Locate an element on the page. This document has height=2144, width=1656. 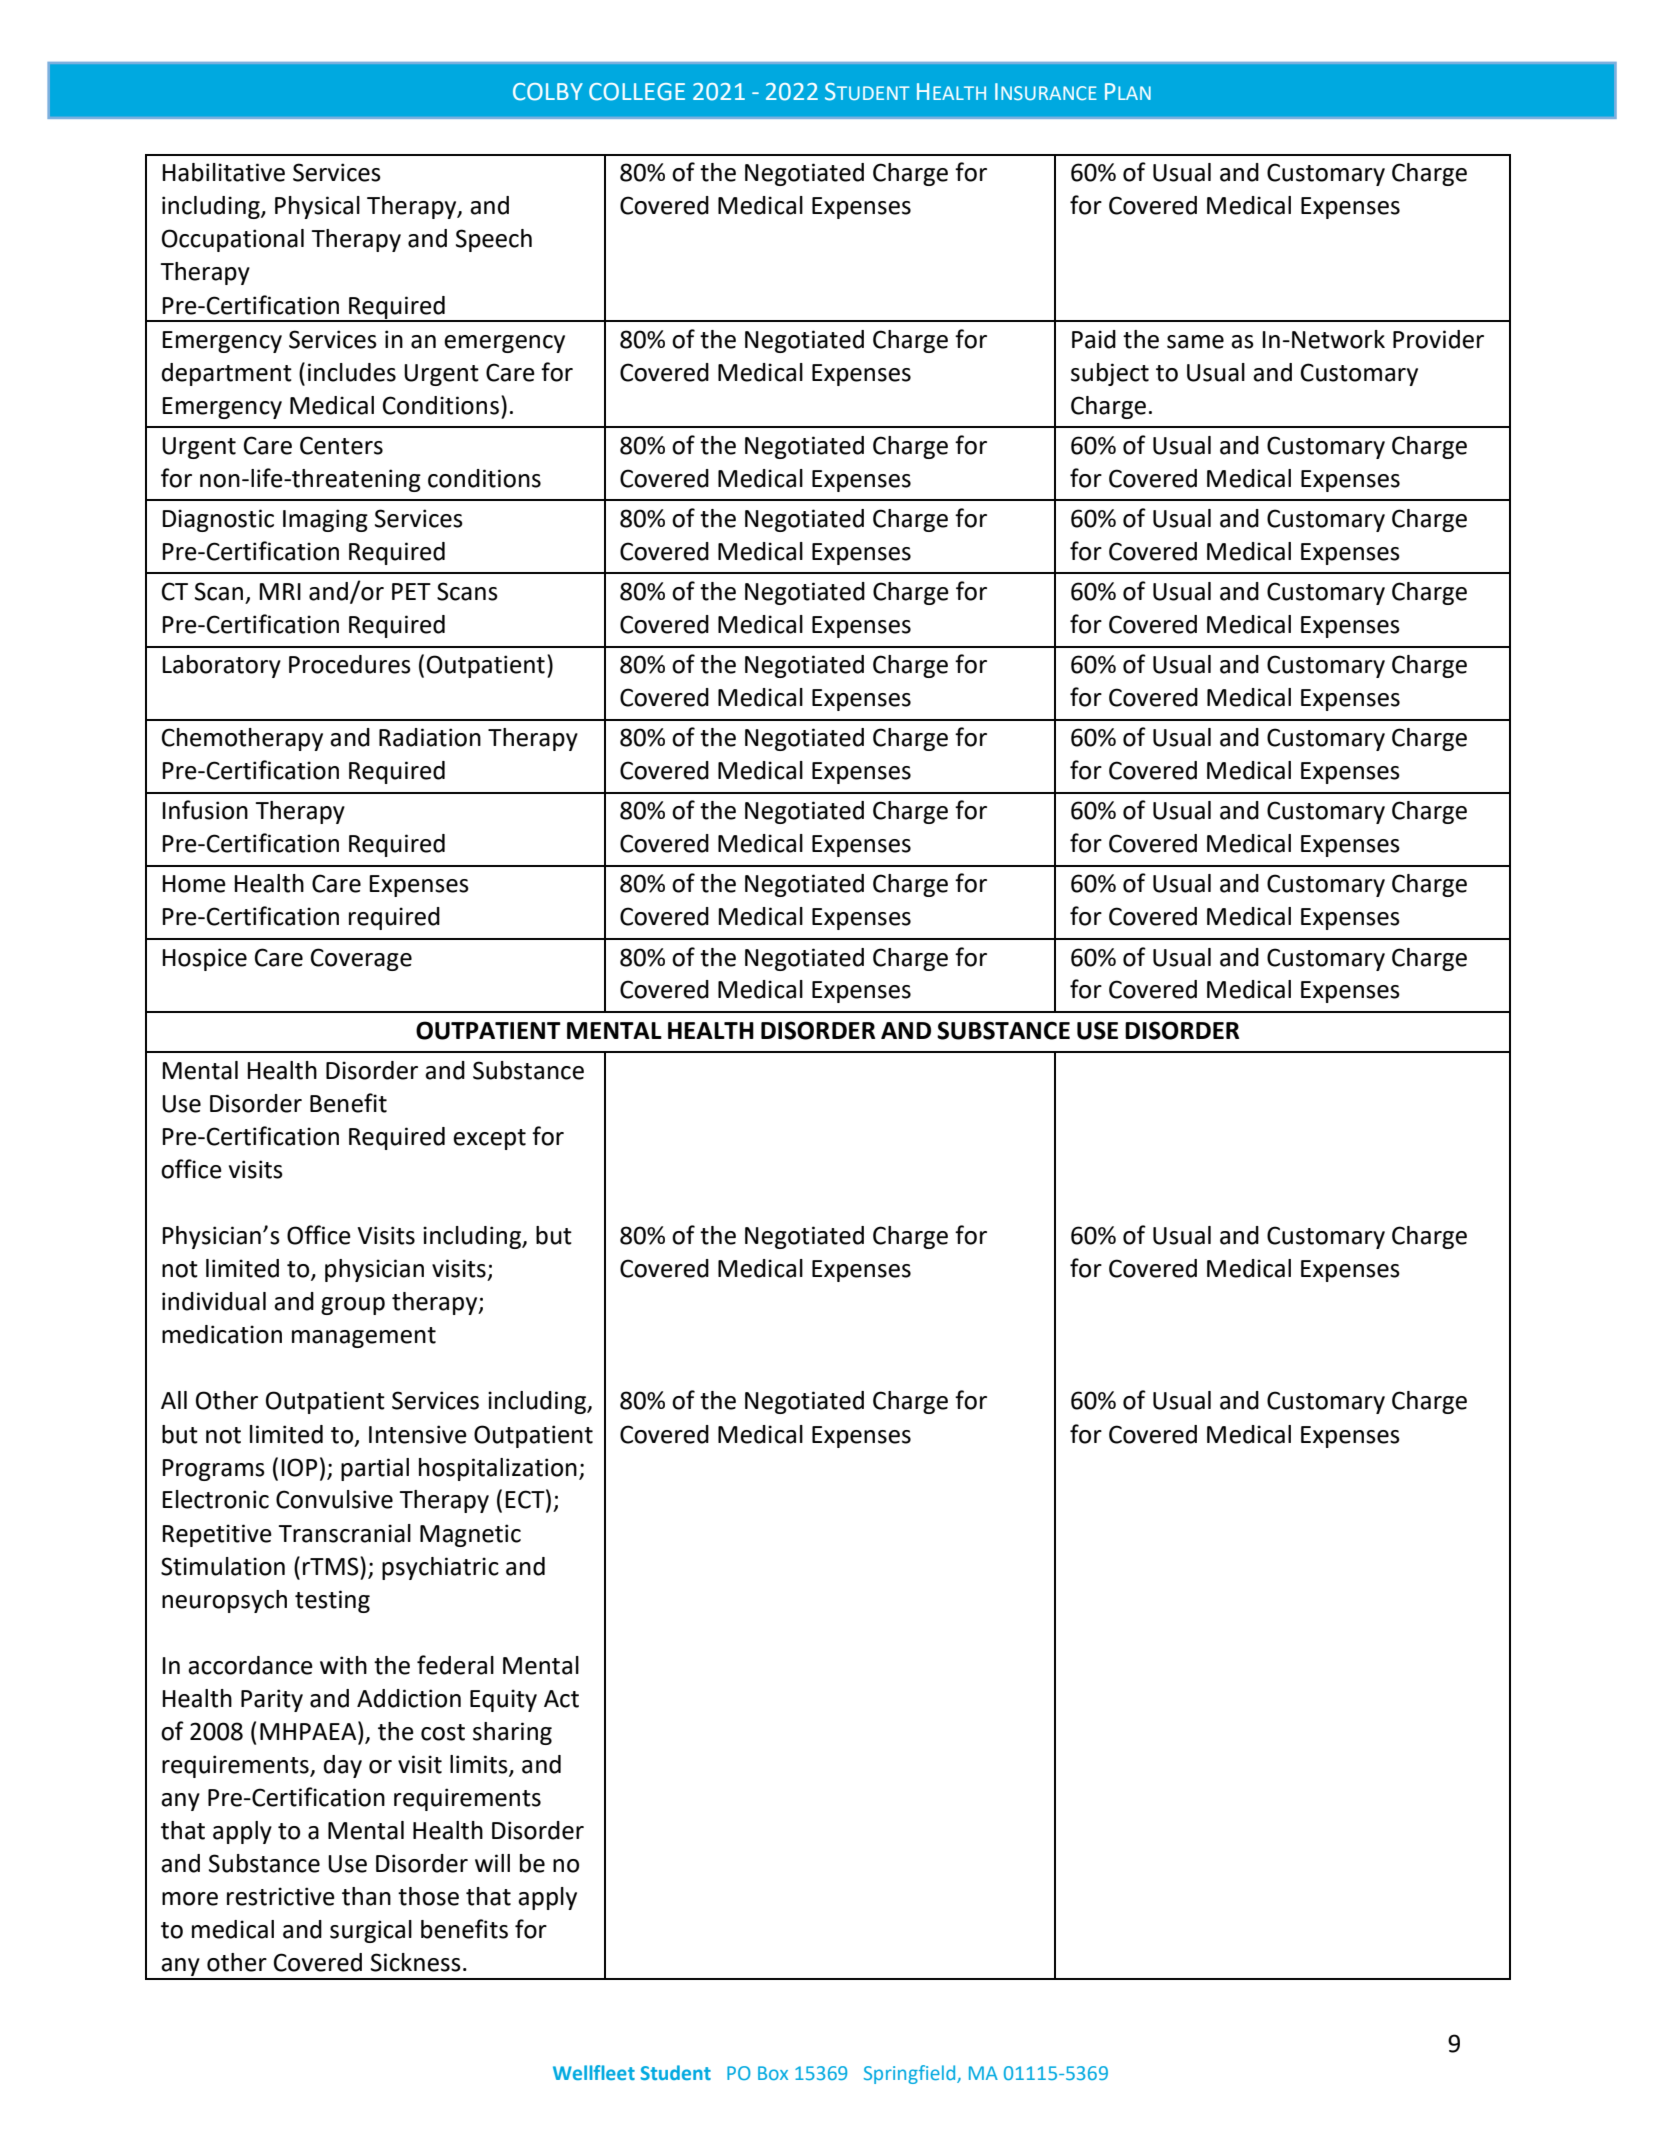
hospitalization is located at coordinates (498, 1469).
